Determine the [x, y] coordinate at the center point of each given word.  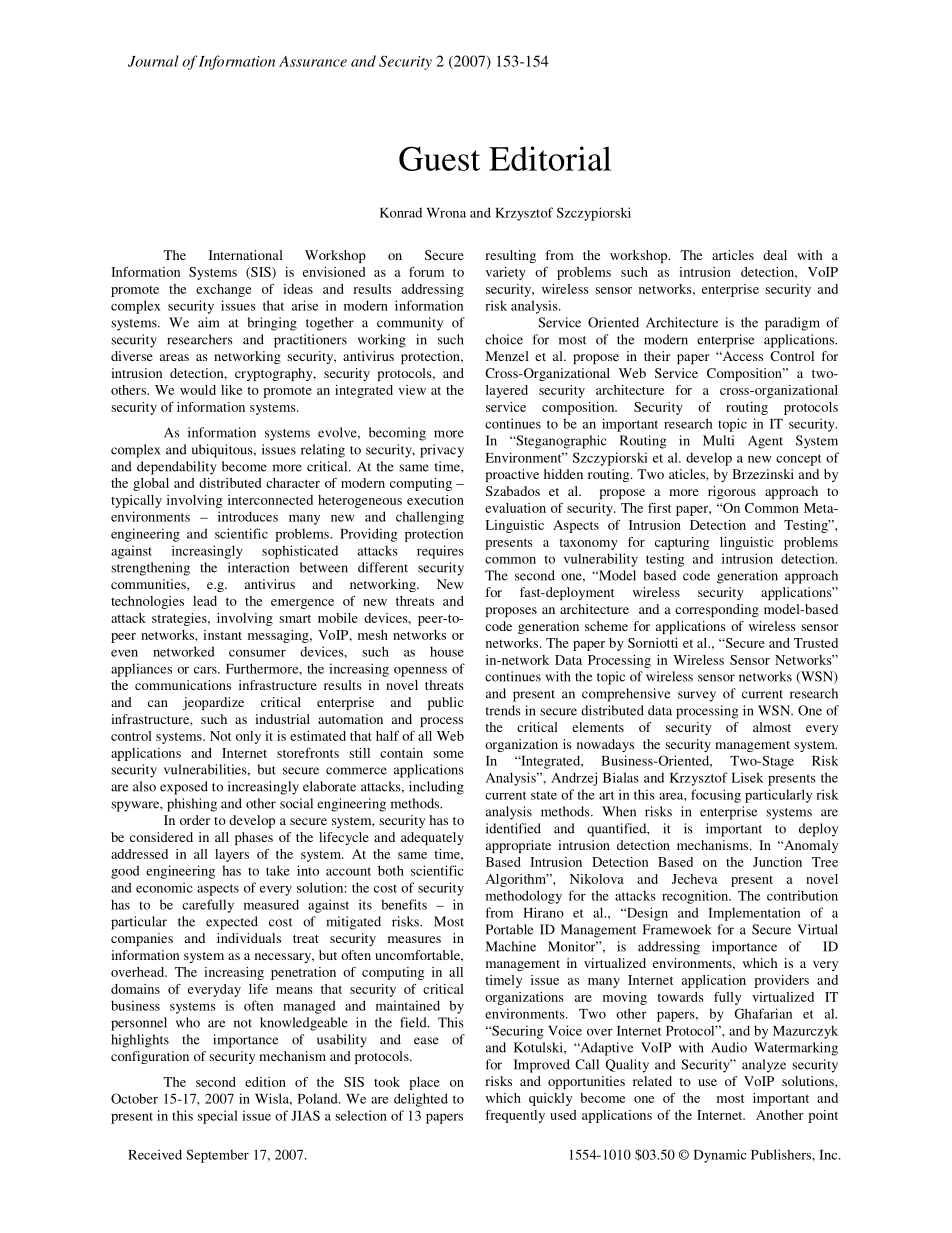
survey [697, 696]
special [218, 1117]
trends [503, 710]
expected [232, 923]
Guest [439, 158]
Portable [509, 929]
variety [506, 273]
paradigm [792, 324]
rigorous [732, 492]
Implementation [754, 914]
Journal [153, 61]
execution [435, 500]
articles [733, 255]
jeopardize [213, 703]
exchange [223, 290]
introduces [248, 516]
